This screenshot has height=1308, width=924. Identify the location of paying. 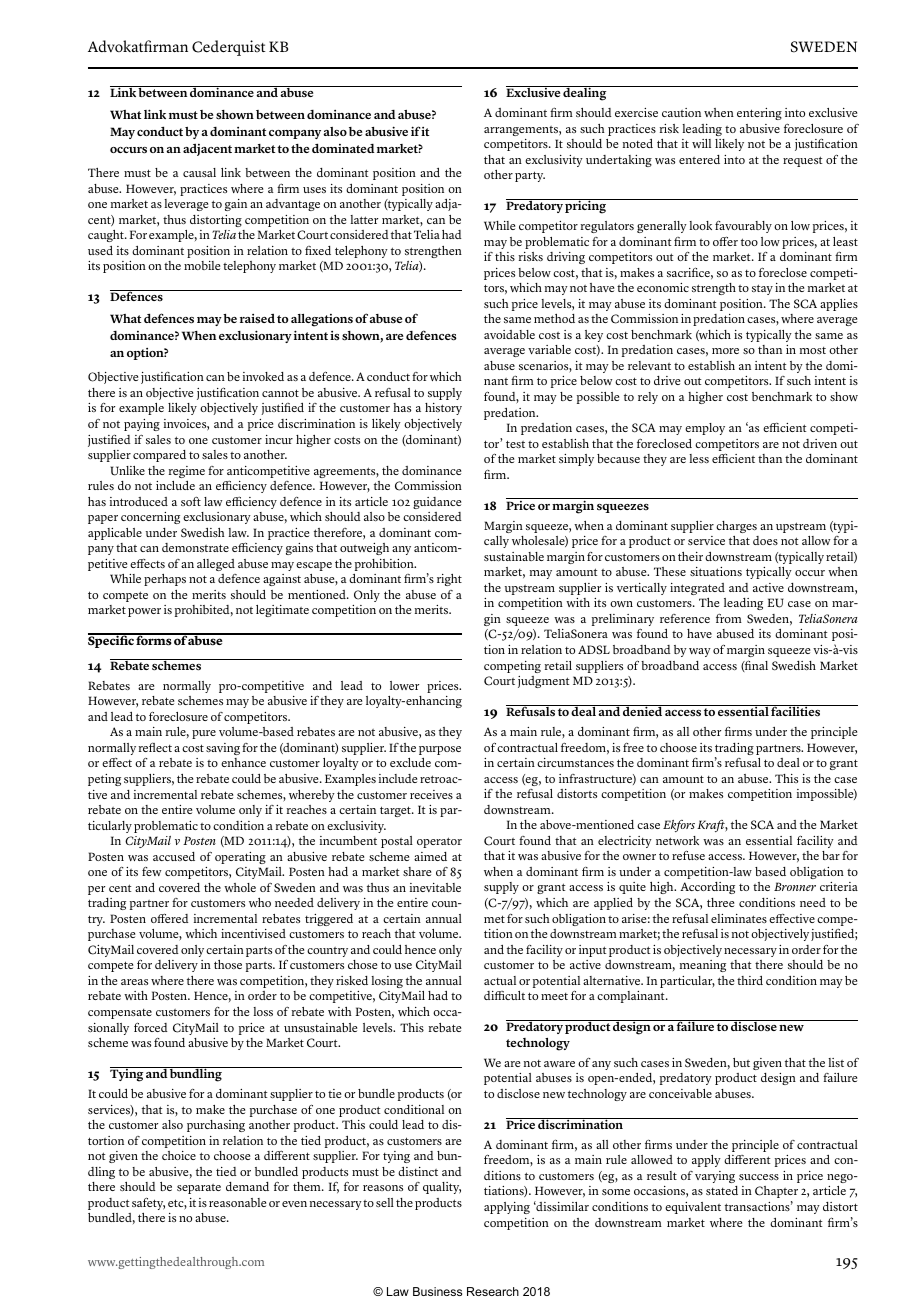
(142, 425).
